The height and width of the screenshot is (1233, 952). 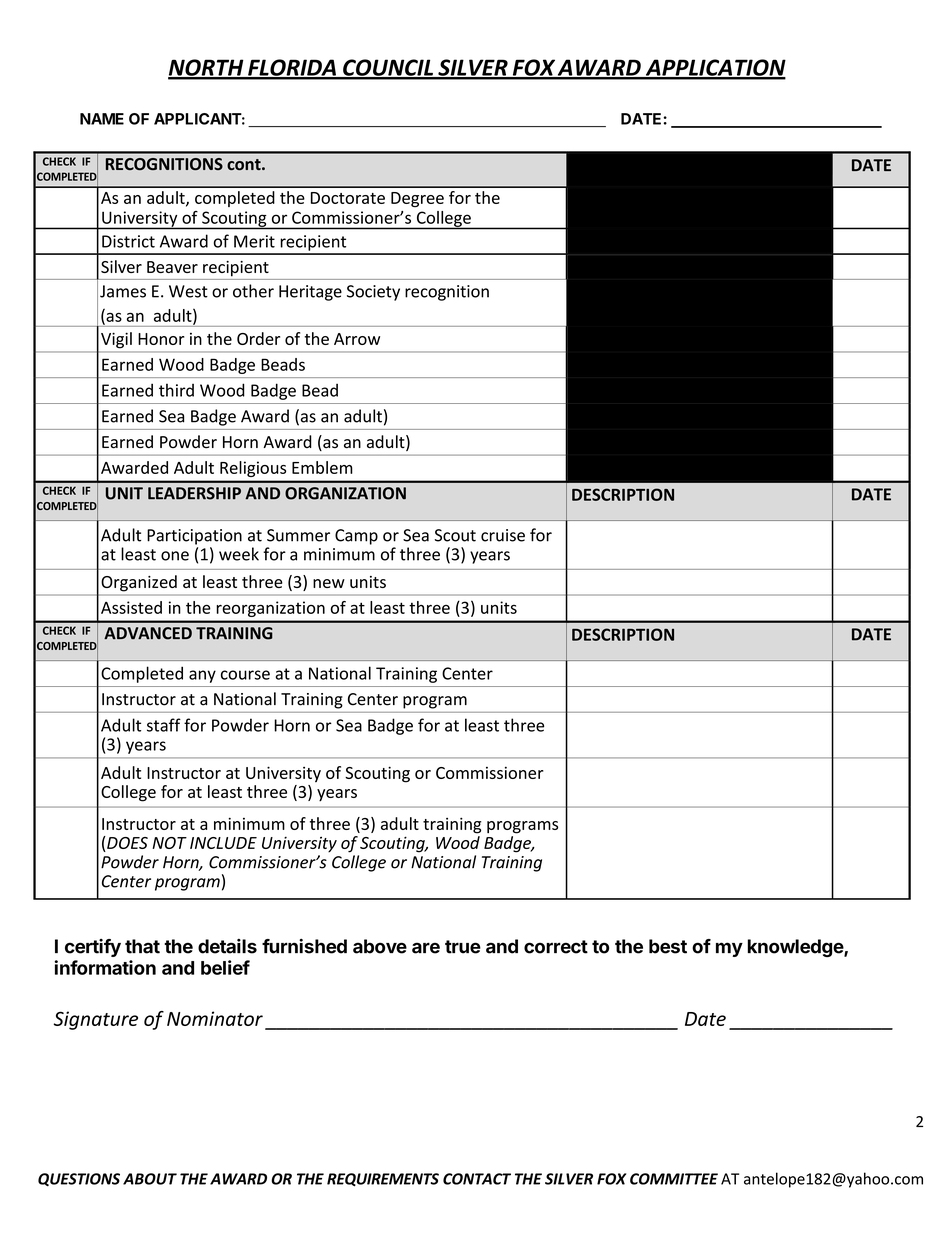 What do you see at coordinates (150, 1179) in the screenshot?
I see `ABOUT` at bounding box center [150, 1179].
